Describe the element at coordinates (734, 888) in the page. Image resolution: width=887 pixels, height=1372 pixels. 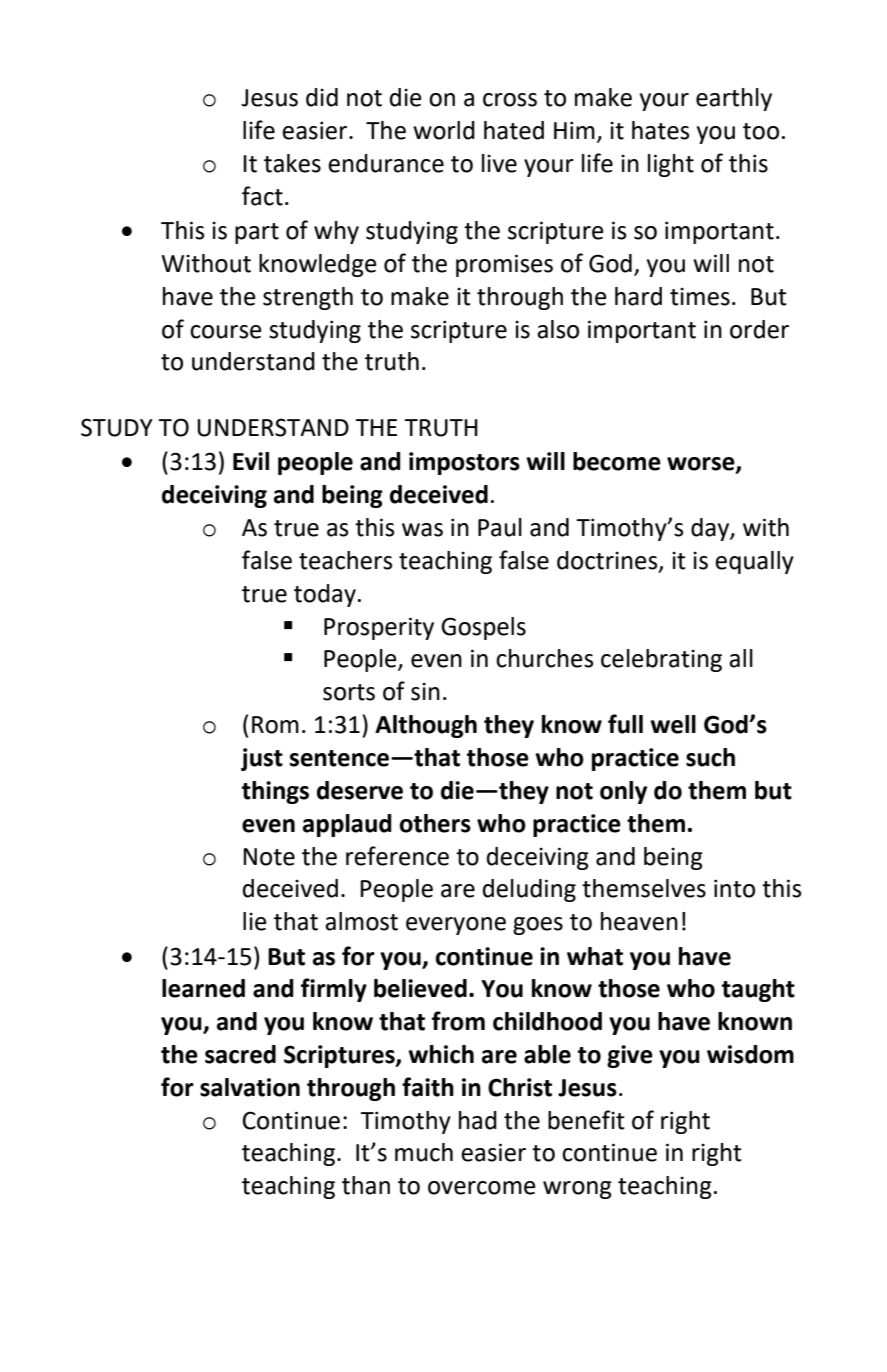
I see `into` at that location.
